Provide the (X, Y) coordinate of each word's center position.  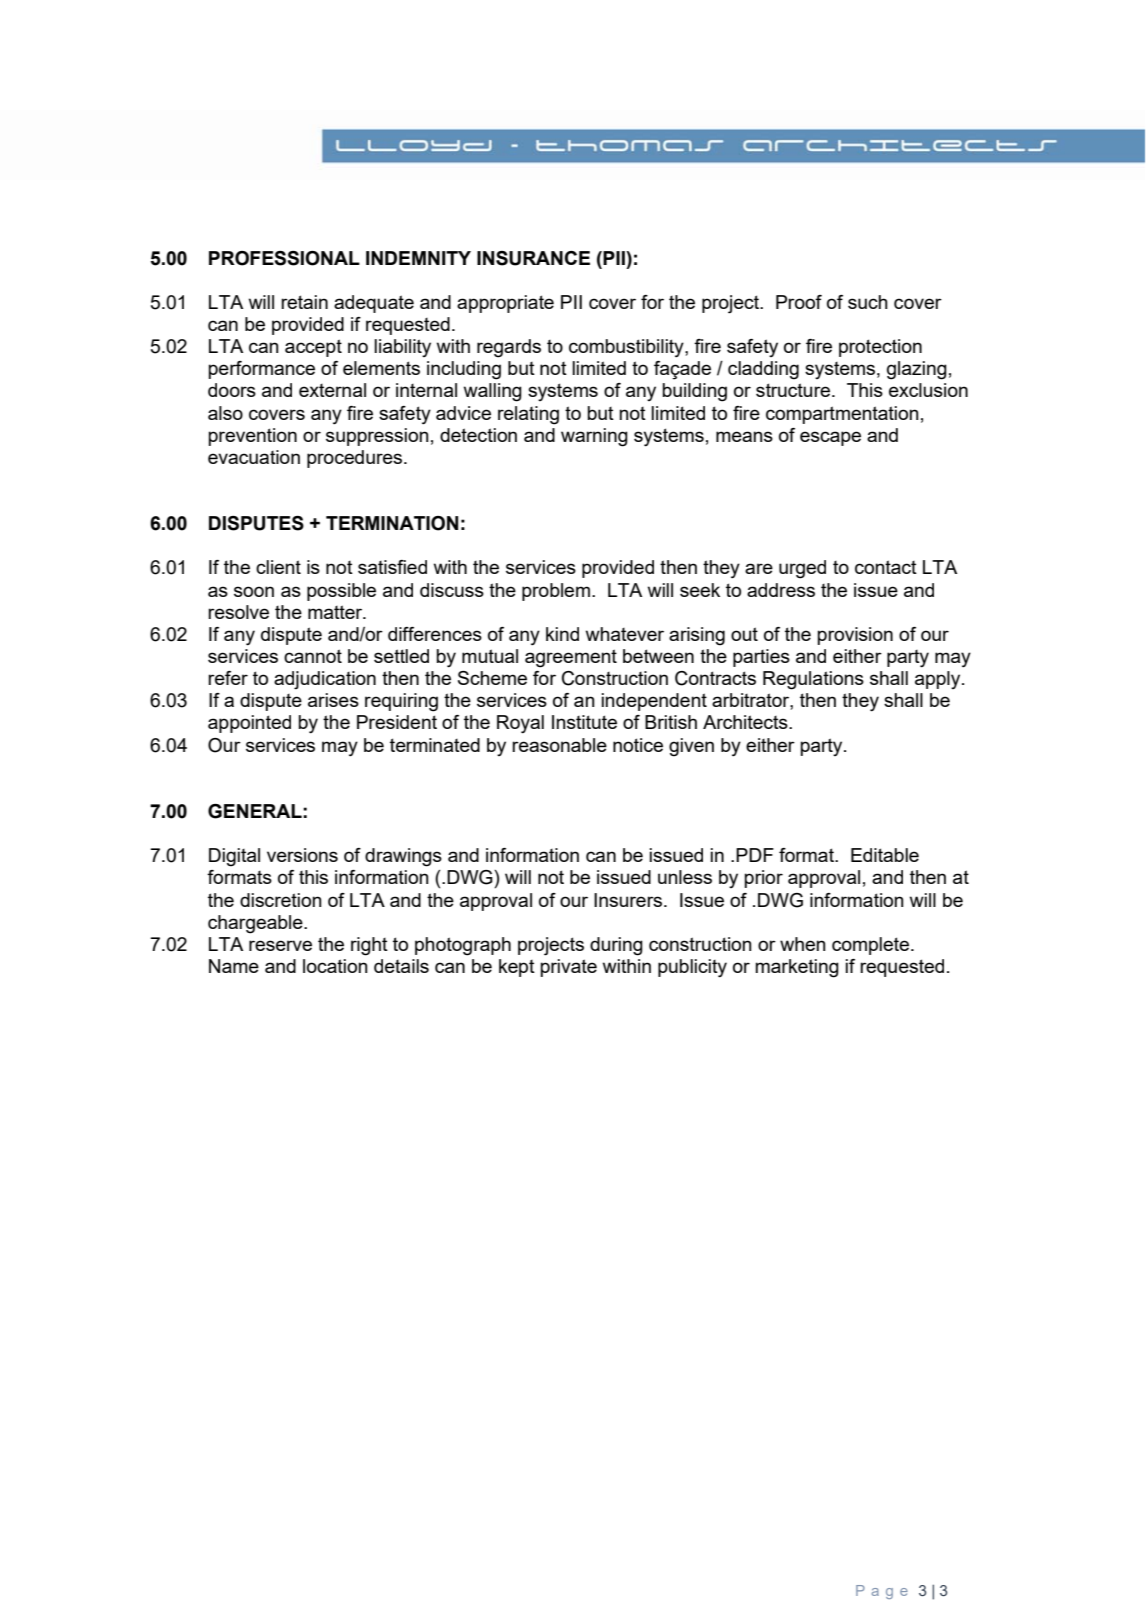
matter (336, 612)
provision (855, 636)
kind (562, 634)
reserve (280, 945)
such (868, 302)
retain (304, 302)
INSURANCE (533, 258)
